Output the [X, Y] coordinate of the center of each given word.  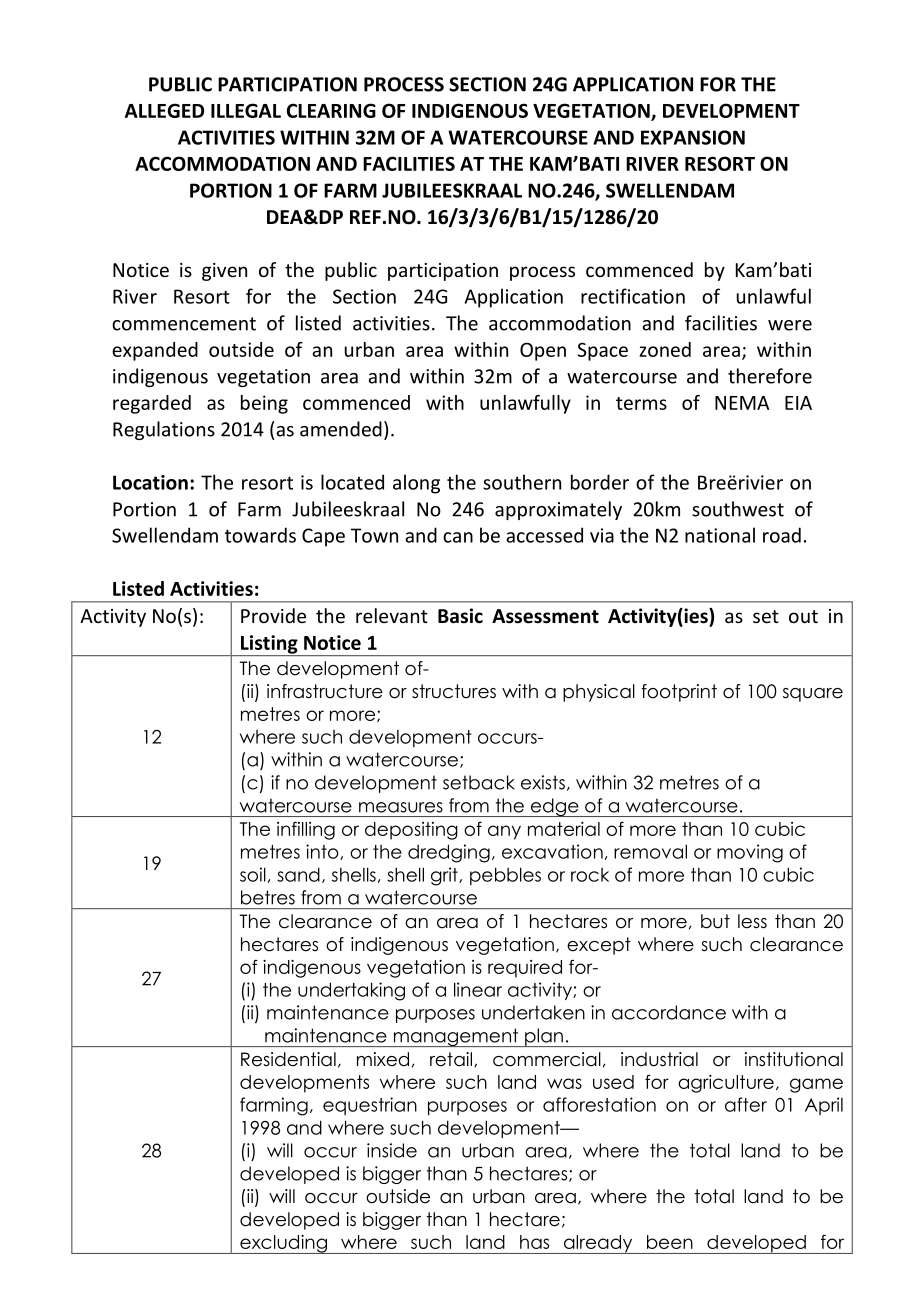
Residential [288, 1059]
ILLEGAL [246, 110]
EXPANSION [693, 137]
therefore [770, 376]
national [720, 535]
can [458, 537]
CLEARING [331, 110]
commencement [184, 324]
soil [253, 874]
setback [479, 782]
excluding [283, 1244]
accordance [669, 1012]
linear [478, 989]
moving [750, 853]
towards [260, 535]
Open [543, 351]
